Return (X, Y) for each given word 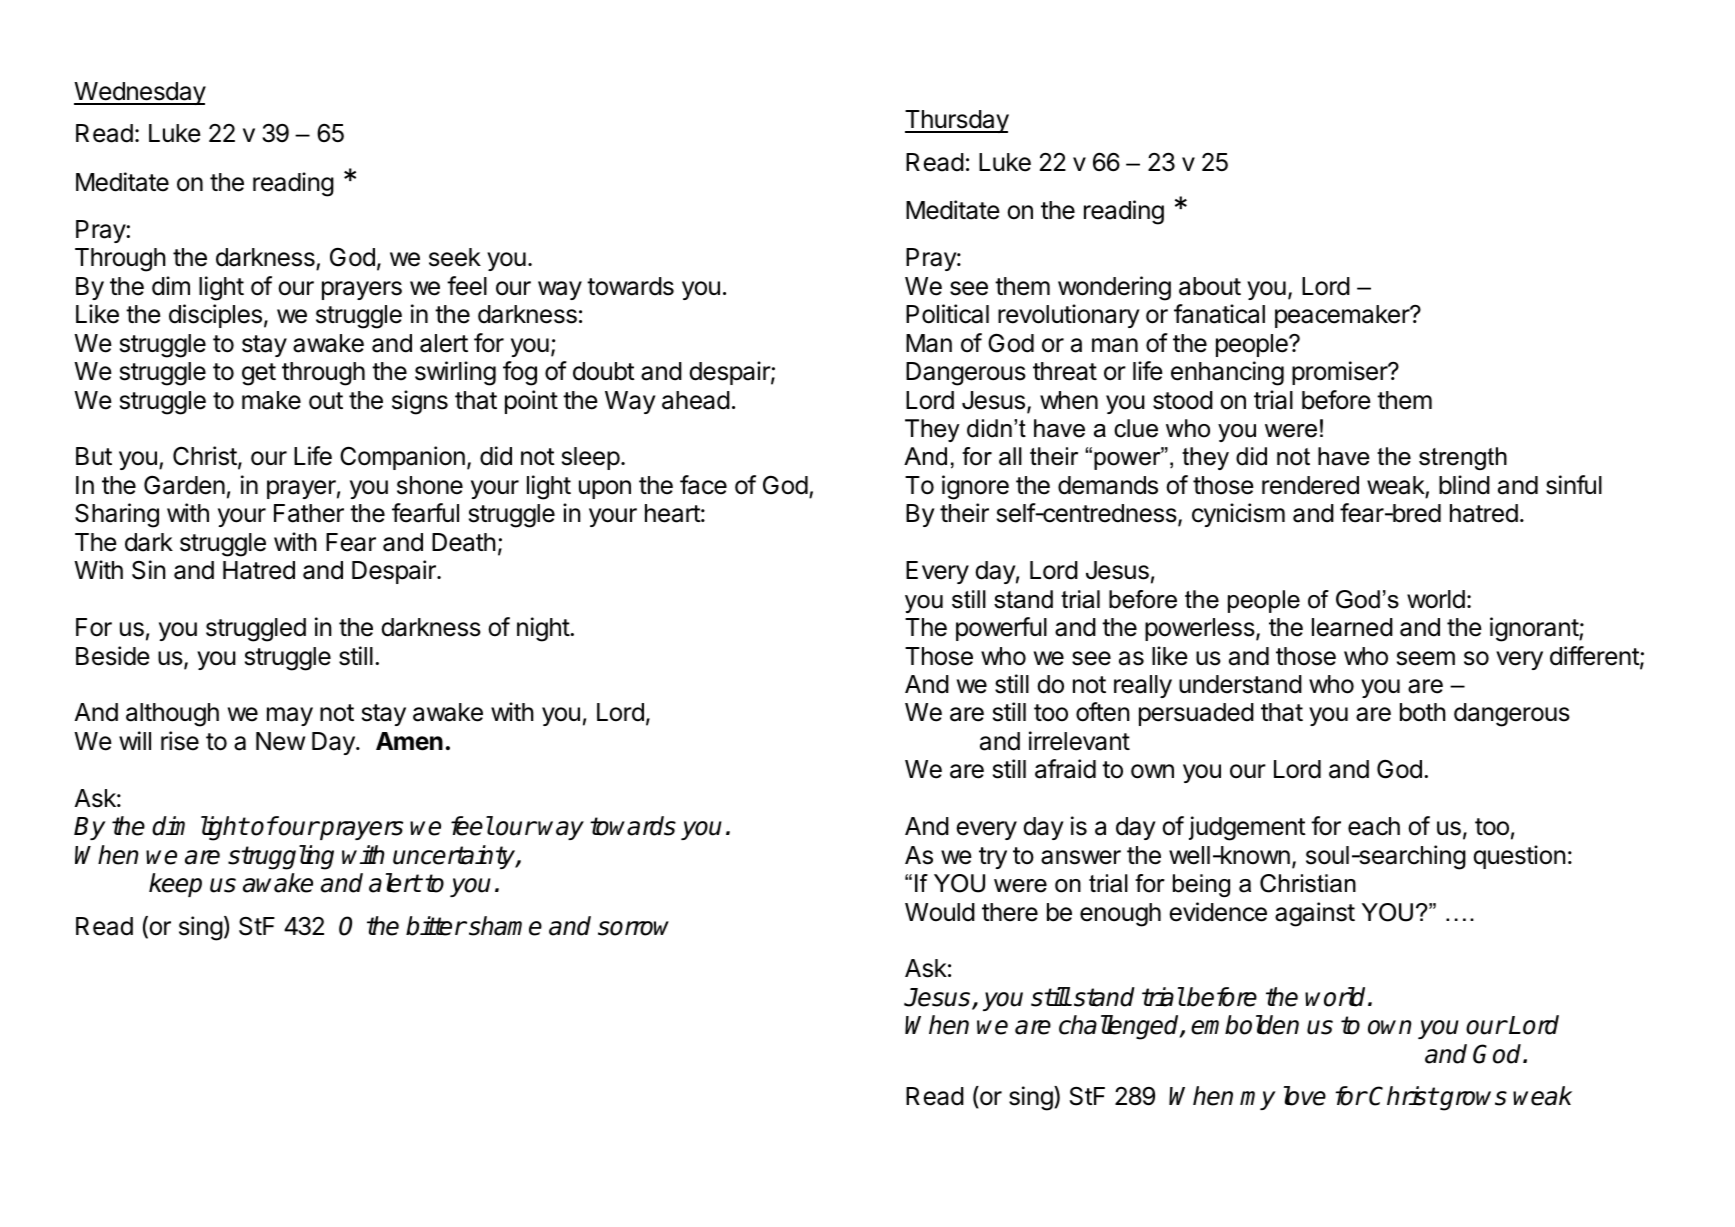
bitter (436, 926)
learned (1352, 627)
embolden (1245, 1025)
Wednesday (140, 93)
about (1210, 286)
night (544, 629)
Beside (113, 656)
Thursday (957, 121)
